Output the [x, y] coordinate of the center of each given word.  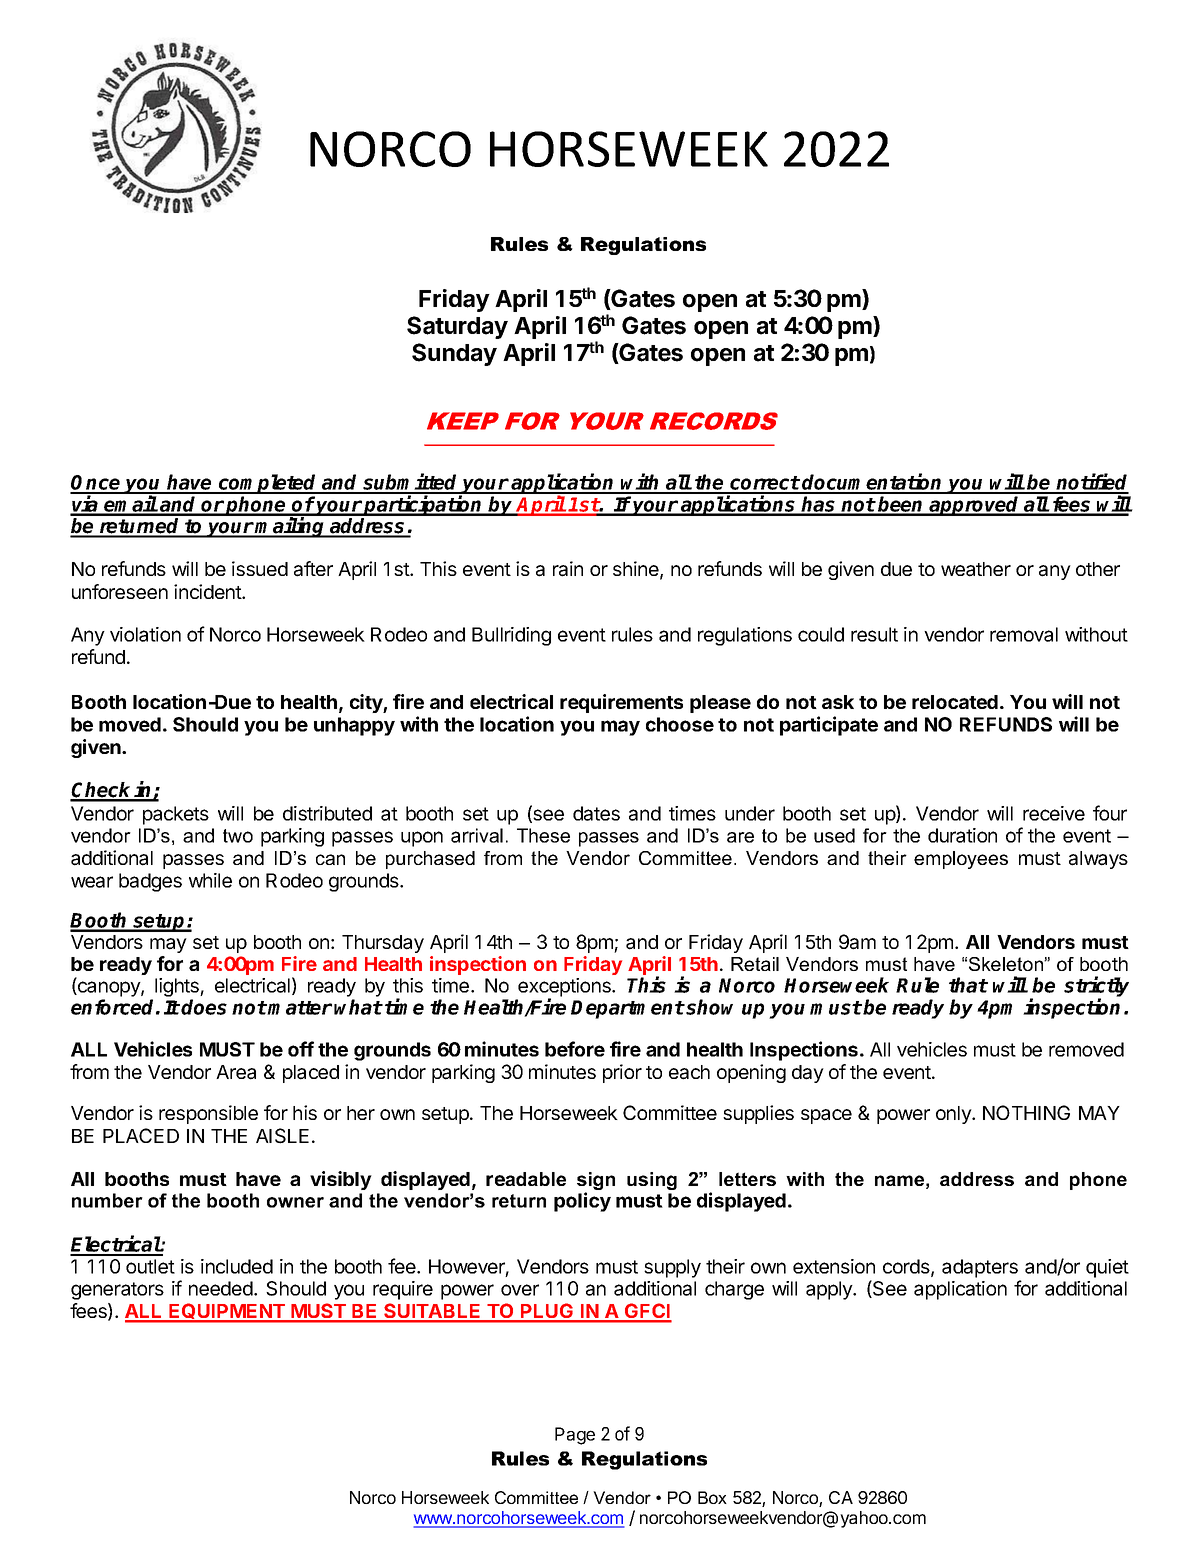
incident [208, 591]
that [968, 985]
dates [596, 813]
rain [568, 569]
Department [627, 1009]
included [237, 1266]
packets [176, 815]
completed [268, 484]
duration [962, 835]
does [204, 1007]
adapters [980, 1268]
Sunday [454, 354]
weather [976, 569]
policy [582, 1202]
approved [975, 506]
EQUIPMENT [227, 1312]
